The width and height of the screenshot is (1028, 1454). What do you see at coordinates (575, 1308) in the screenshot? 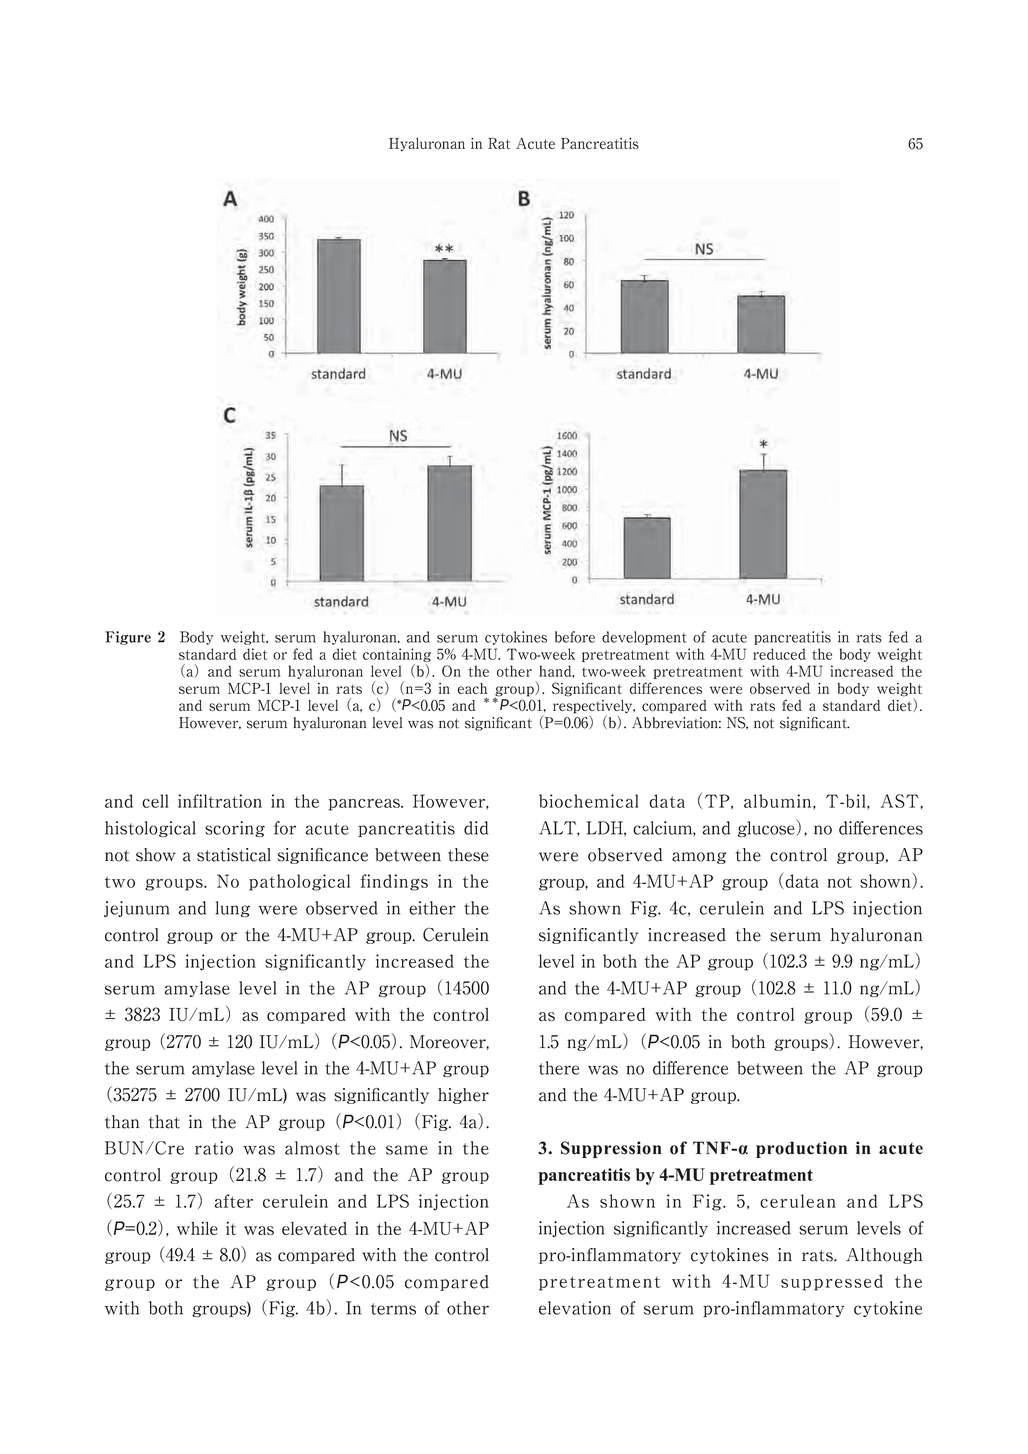
I see `elevation` at bounding box center [575, 1308].
